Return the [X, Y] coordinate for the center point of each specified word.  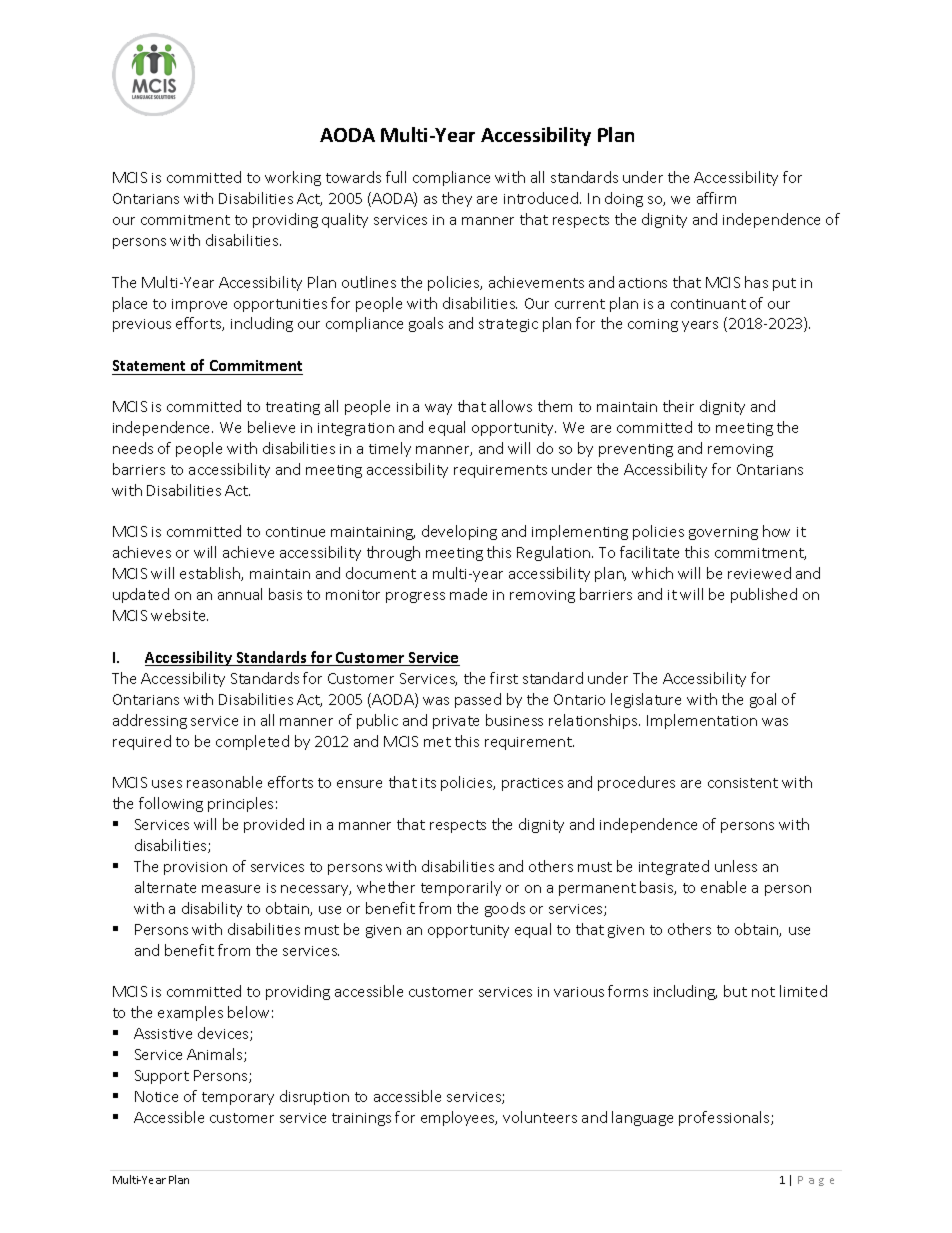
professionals [725, 1118]
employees [459, 1118]
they [457, 199]
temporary [238, 1098]
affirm [716, 198]
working [293, 178]
